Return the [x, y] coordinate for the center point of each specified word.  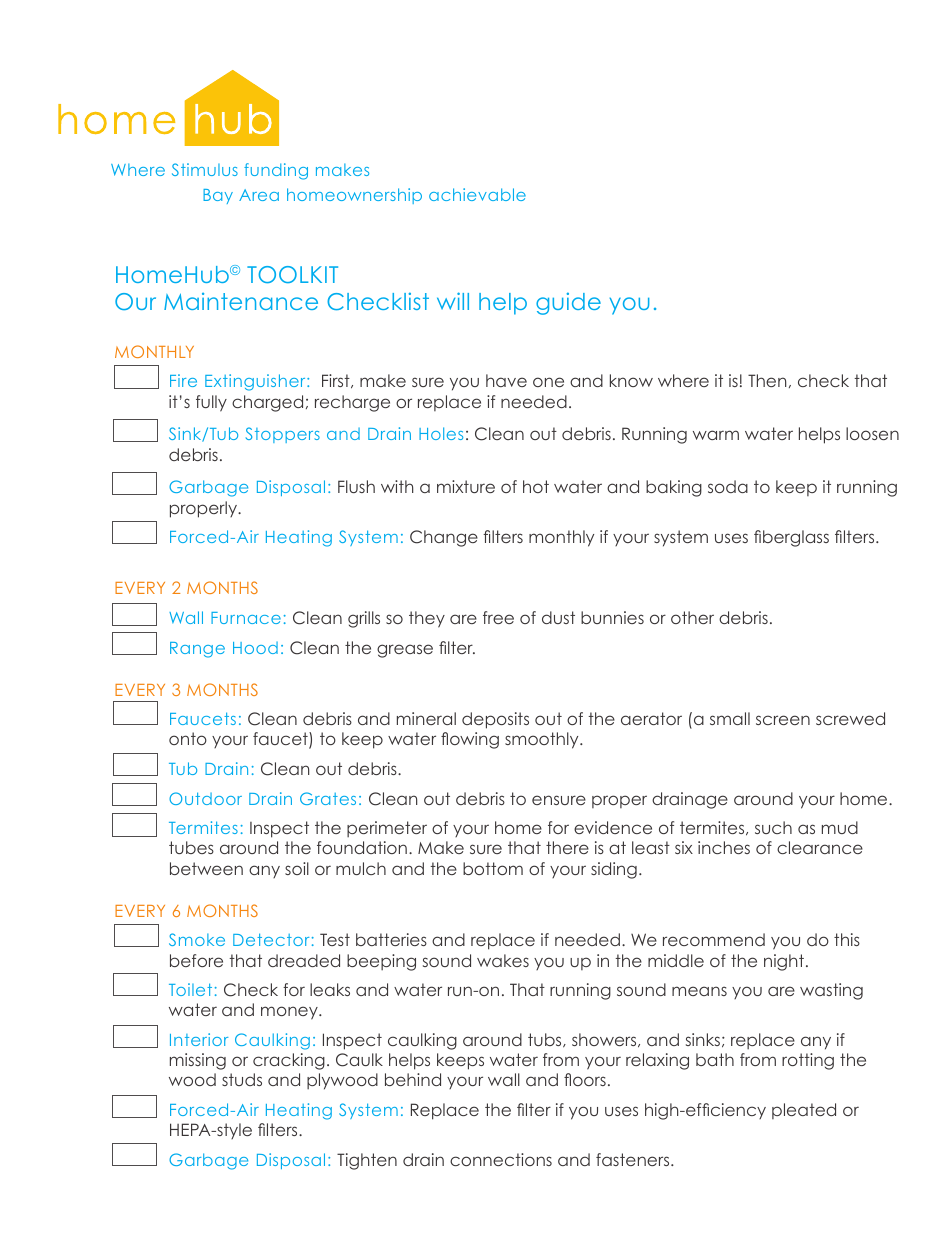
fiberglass [791, 538]
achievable [477, 194]
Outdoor [205, 798]
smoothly [543, 740]
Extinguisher [256, 382]
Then [767, 380]
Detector [271, 939]
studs [242, 1079]
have [506, 380]
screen [783, 720]
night [785, 962]
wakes [503, 960]
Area [259, 195]
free [498, 617]
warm [716, 435]
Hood [255, 648]
